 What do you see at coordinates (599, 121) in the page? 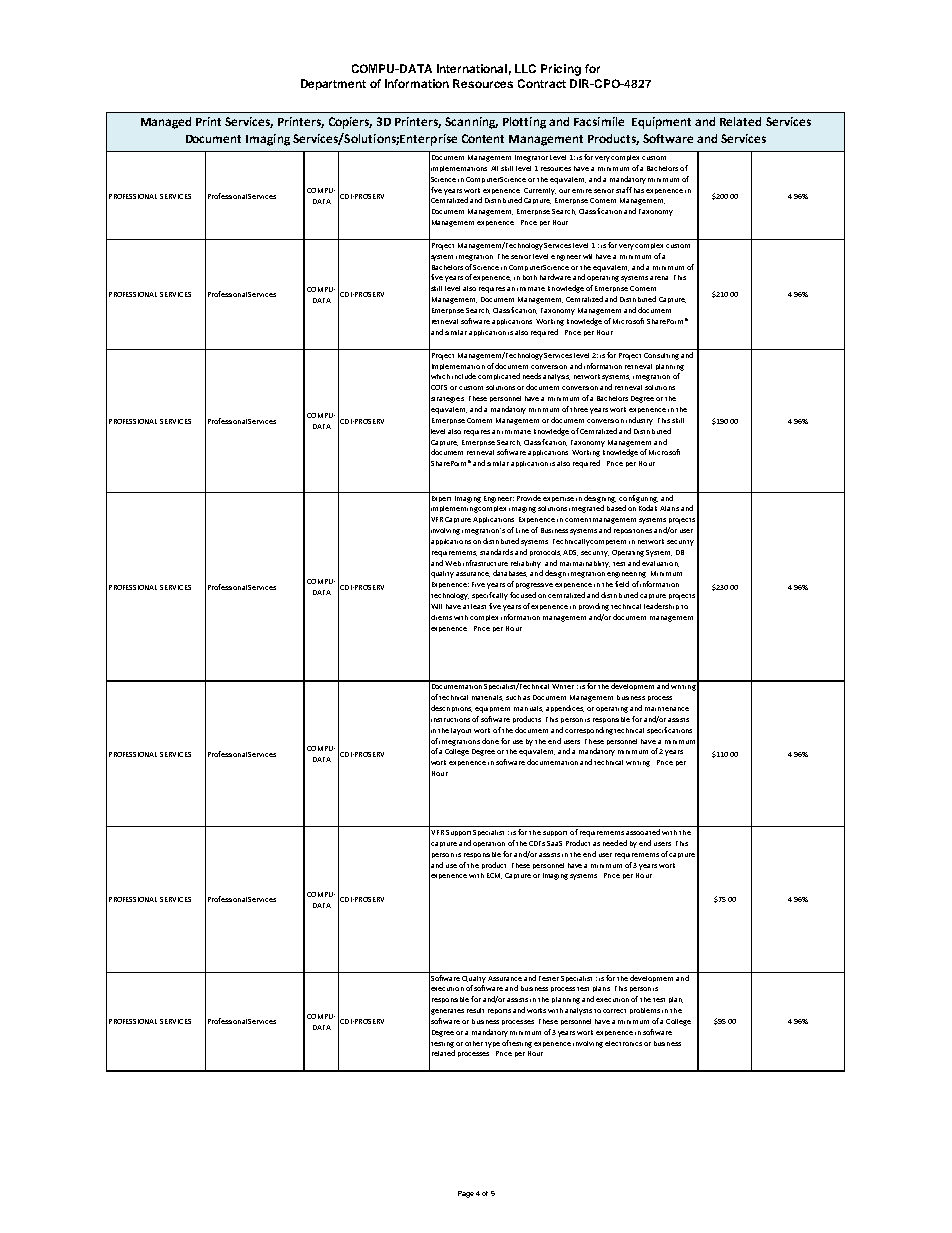
I see `Facsimile` at bounding box center [599, 121].
